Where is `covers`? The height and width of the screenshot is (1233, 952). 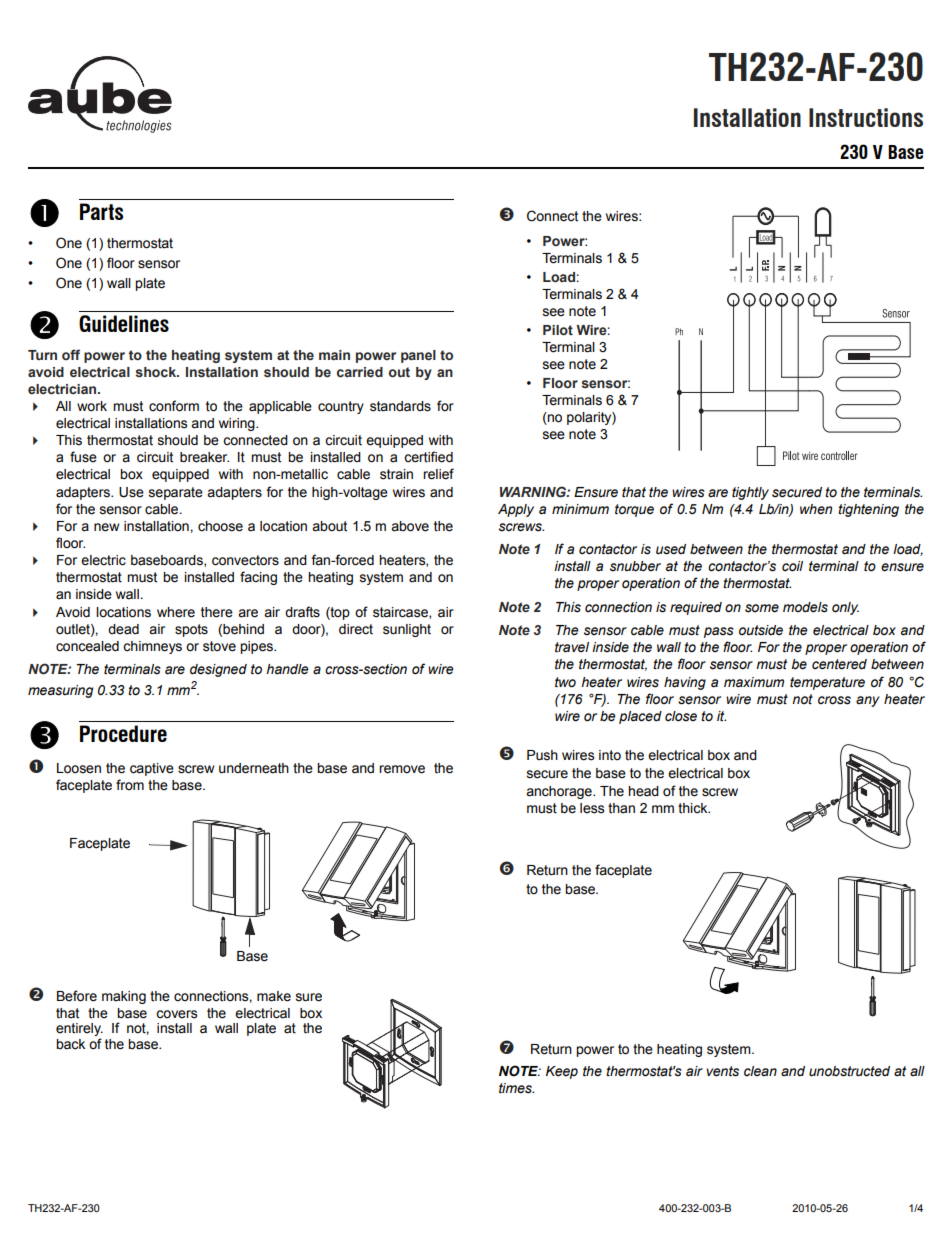 covers is located at coordinates (176, 1014).
